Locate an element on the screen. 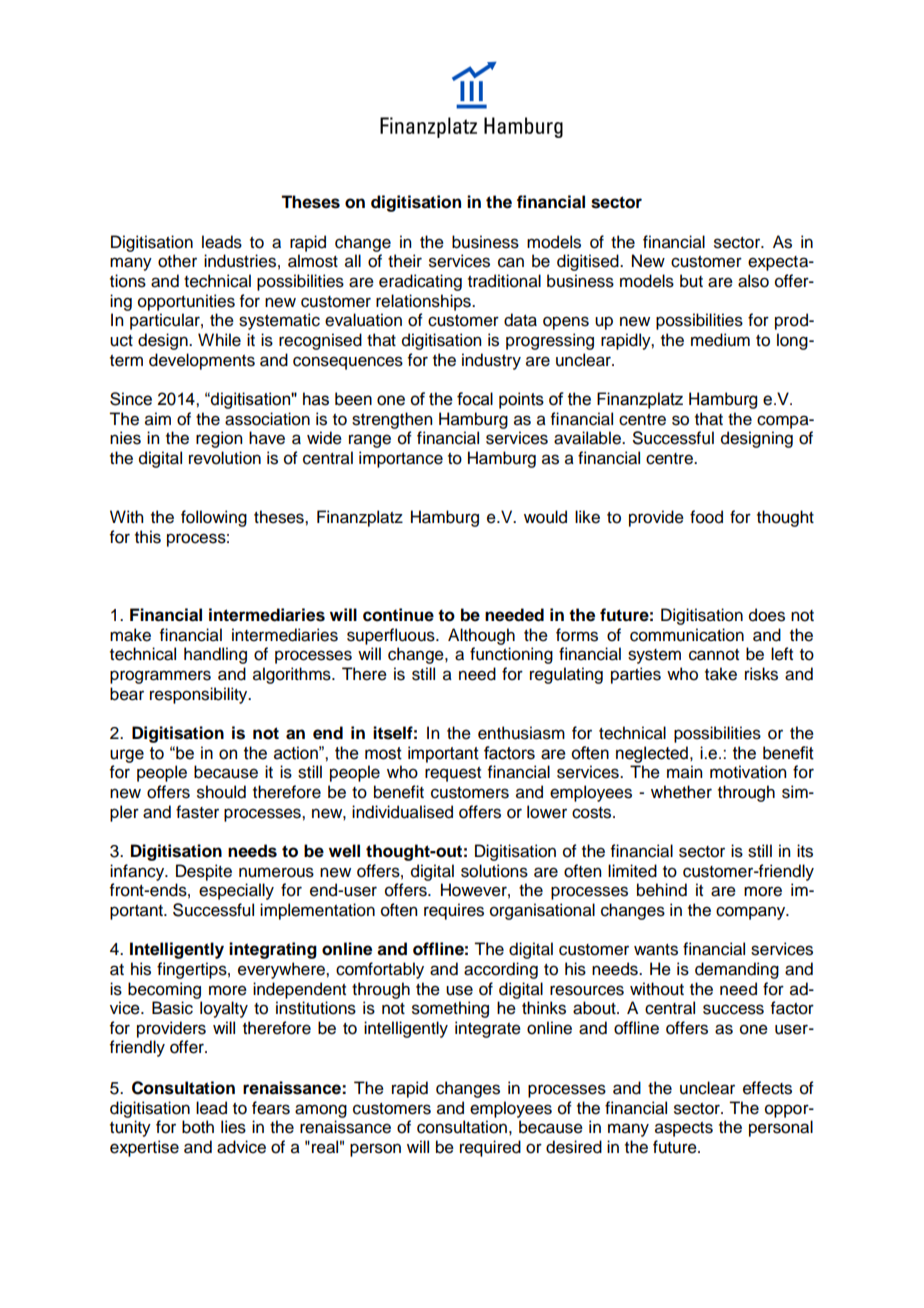  aspects is located at coordinates (684, 1129).
